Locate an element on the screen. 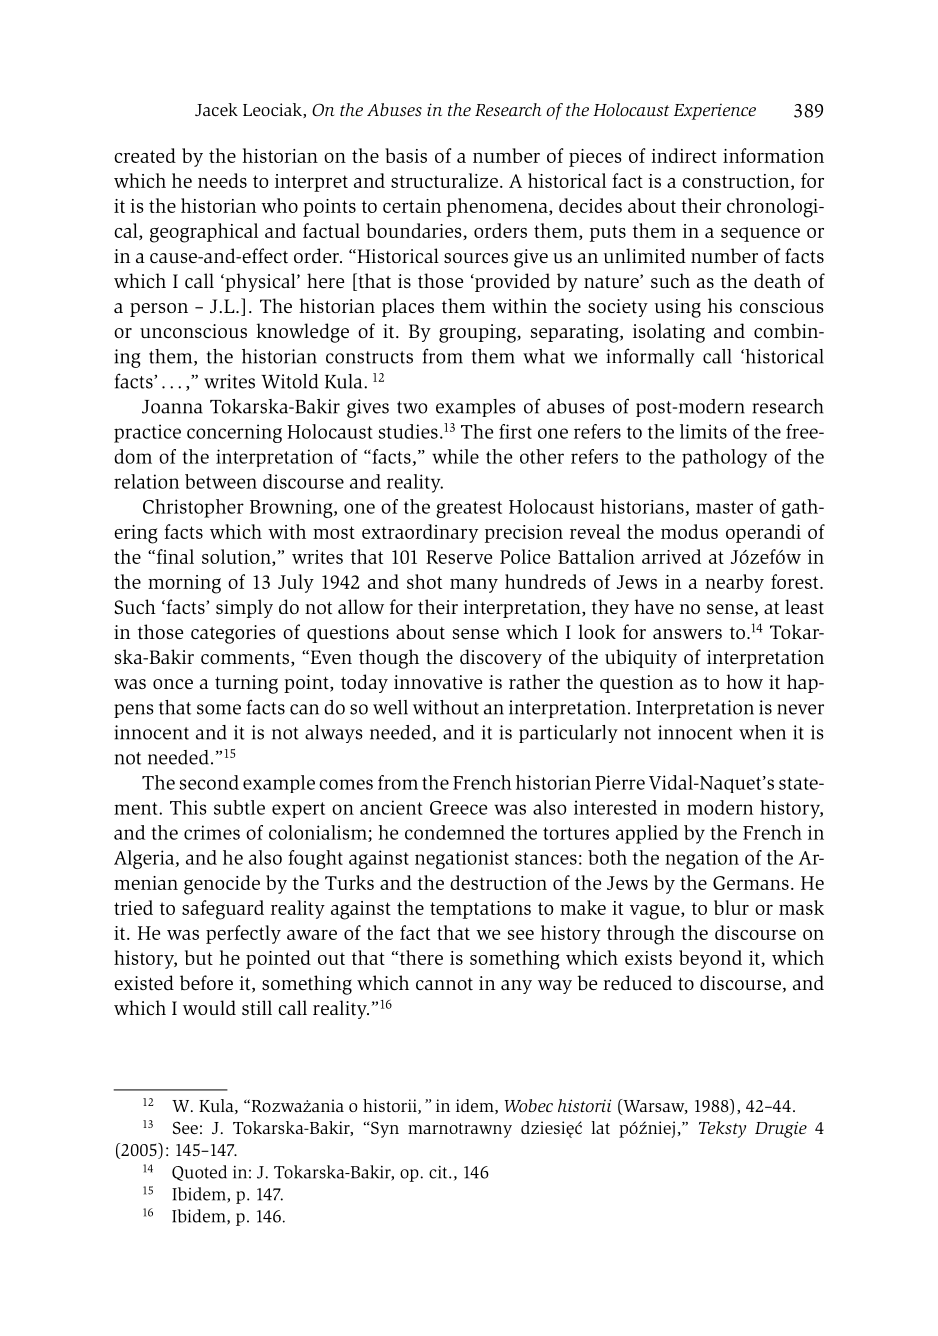 The width and height of the screenshot is (938, 1336). reduced is located at coordinates (637, 982).
